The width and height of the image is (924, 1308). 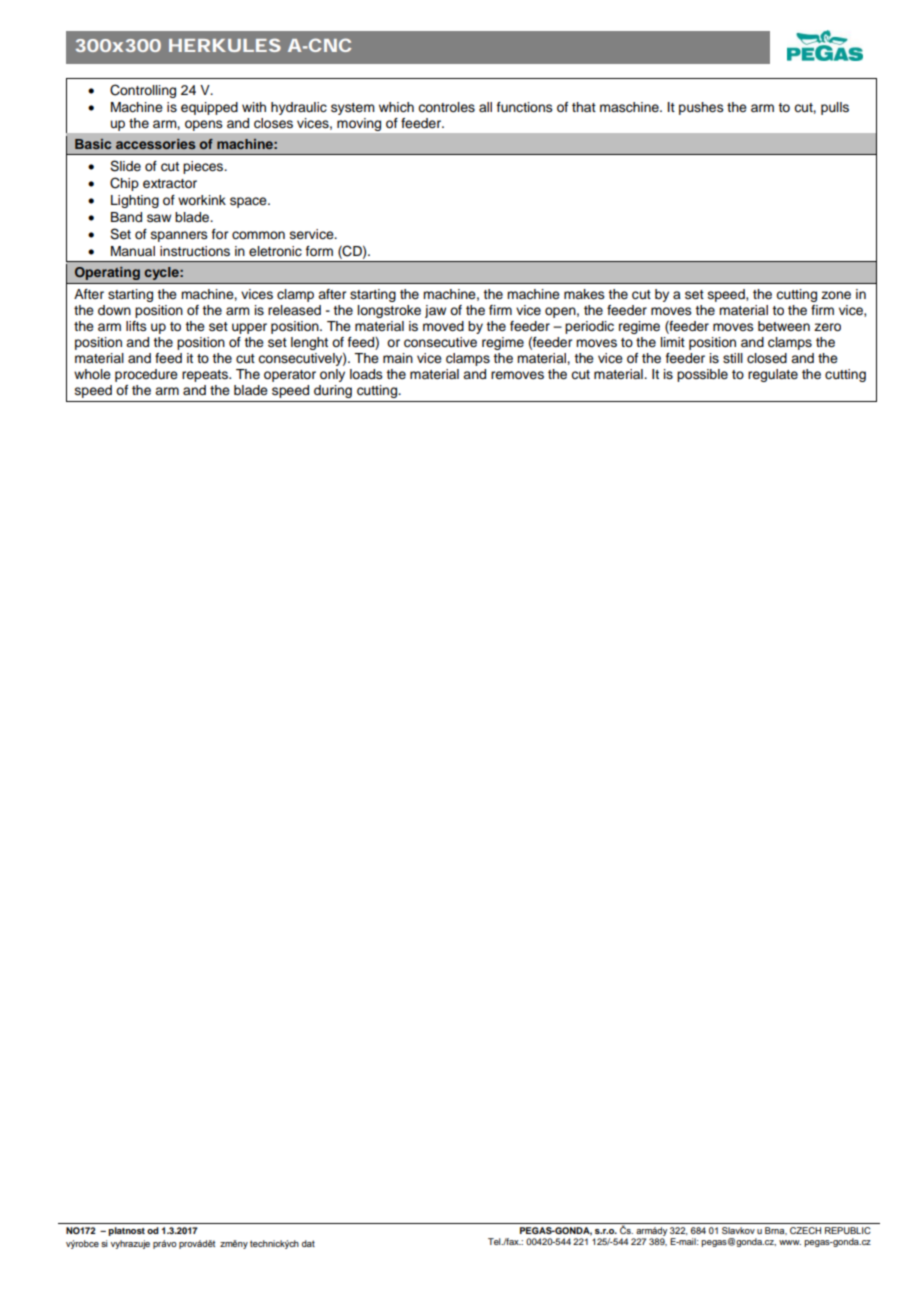 I want to click on possible, so click(x=702, y=375).
